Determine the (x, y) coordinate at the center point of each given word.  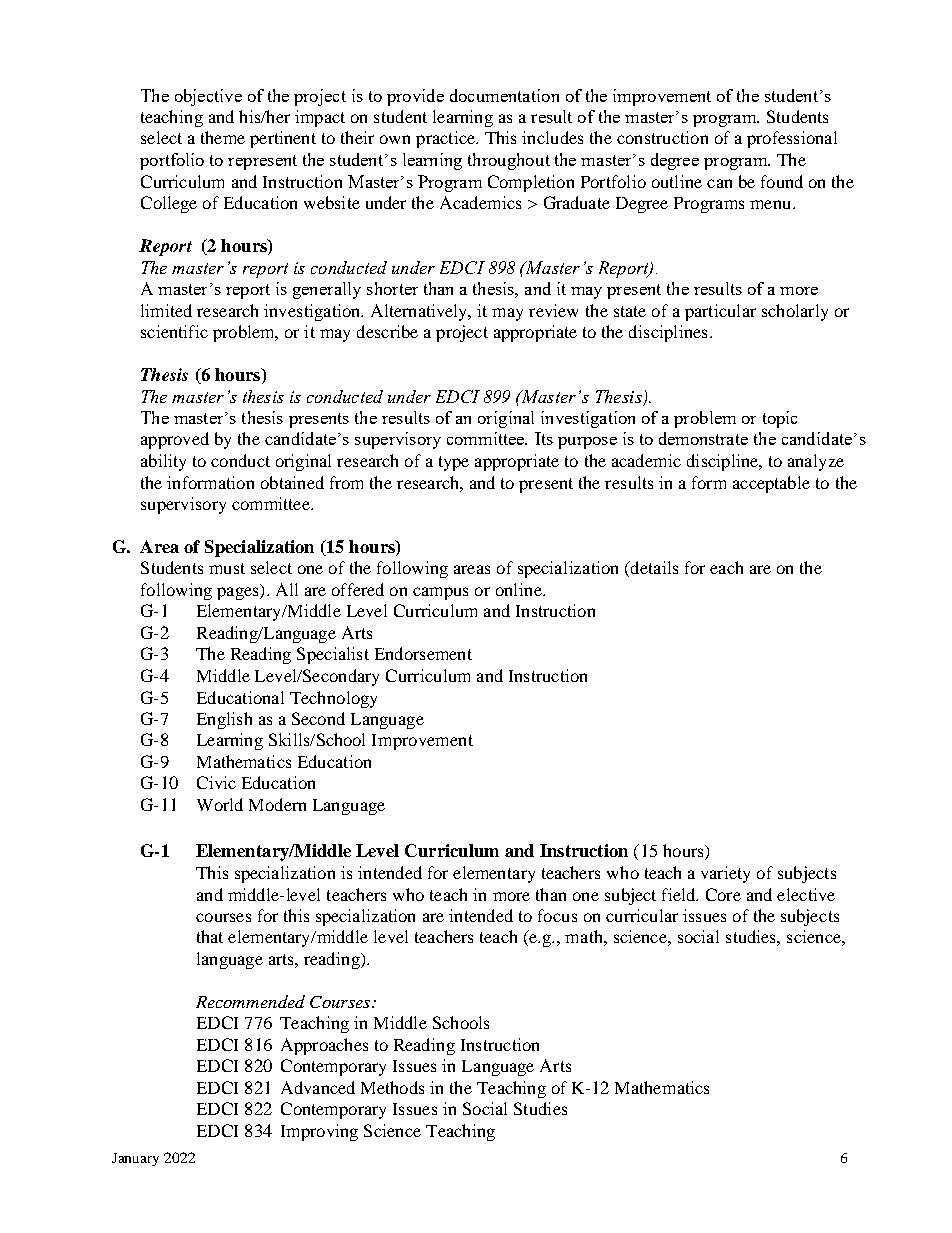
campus (440, 593)
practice (446, 139)
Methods (392, 1087)
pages (239, 593)
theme (223, 137)
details (653, 569)
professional (792, 139)
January (135, 1159)
